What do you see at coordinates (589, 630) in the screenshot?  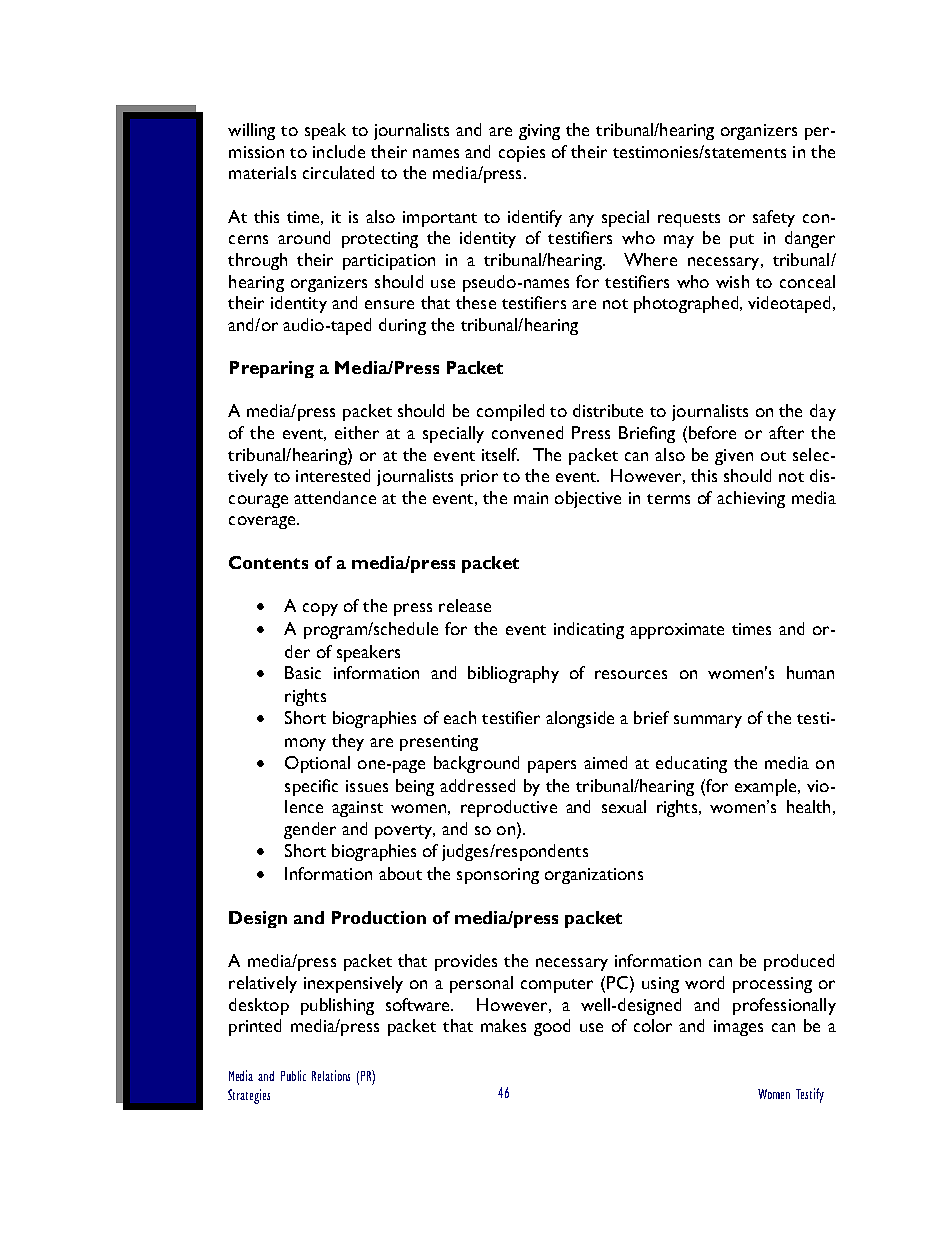 I see `indicating` at bounding box center [589, 630].
